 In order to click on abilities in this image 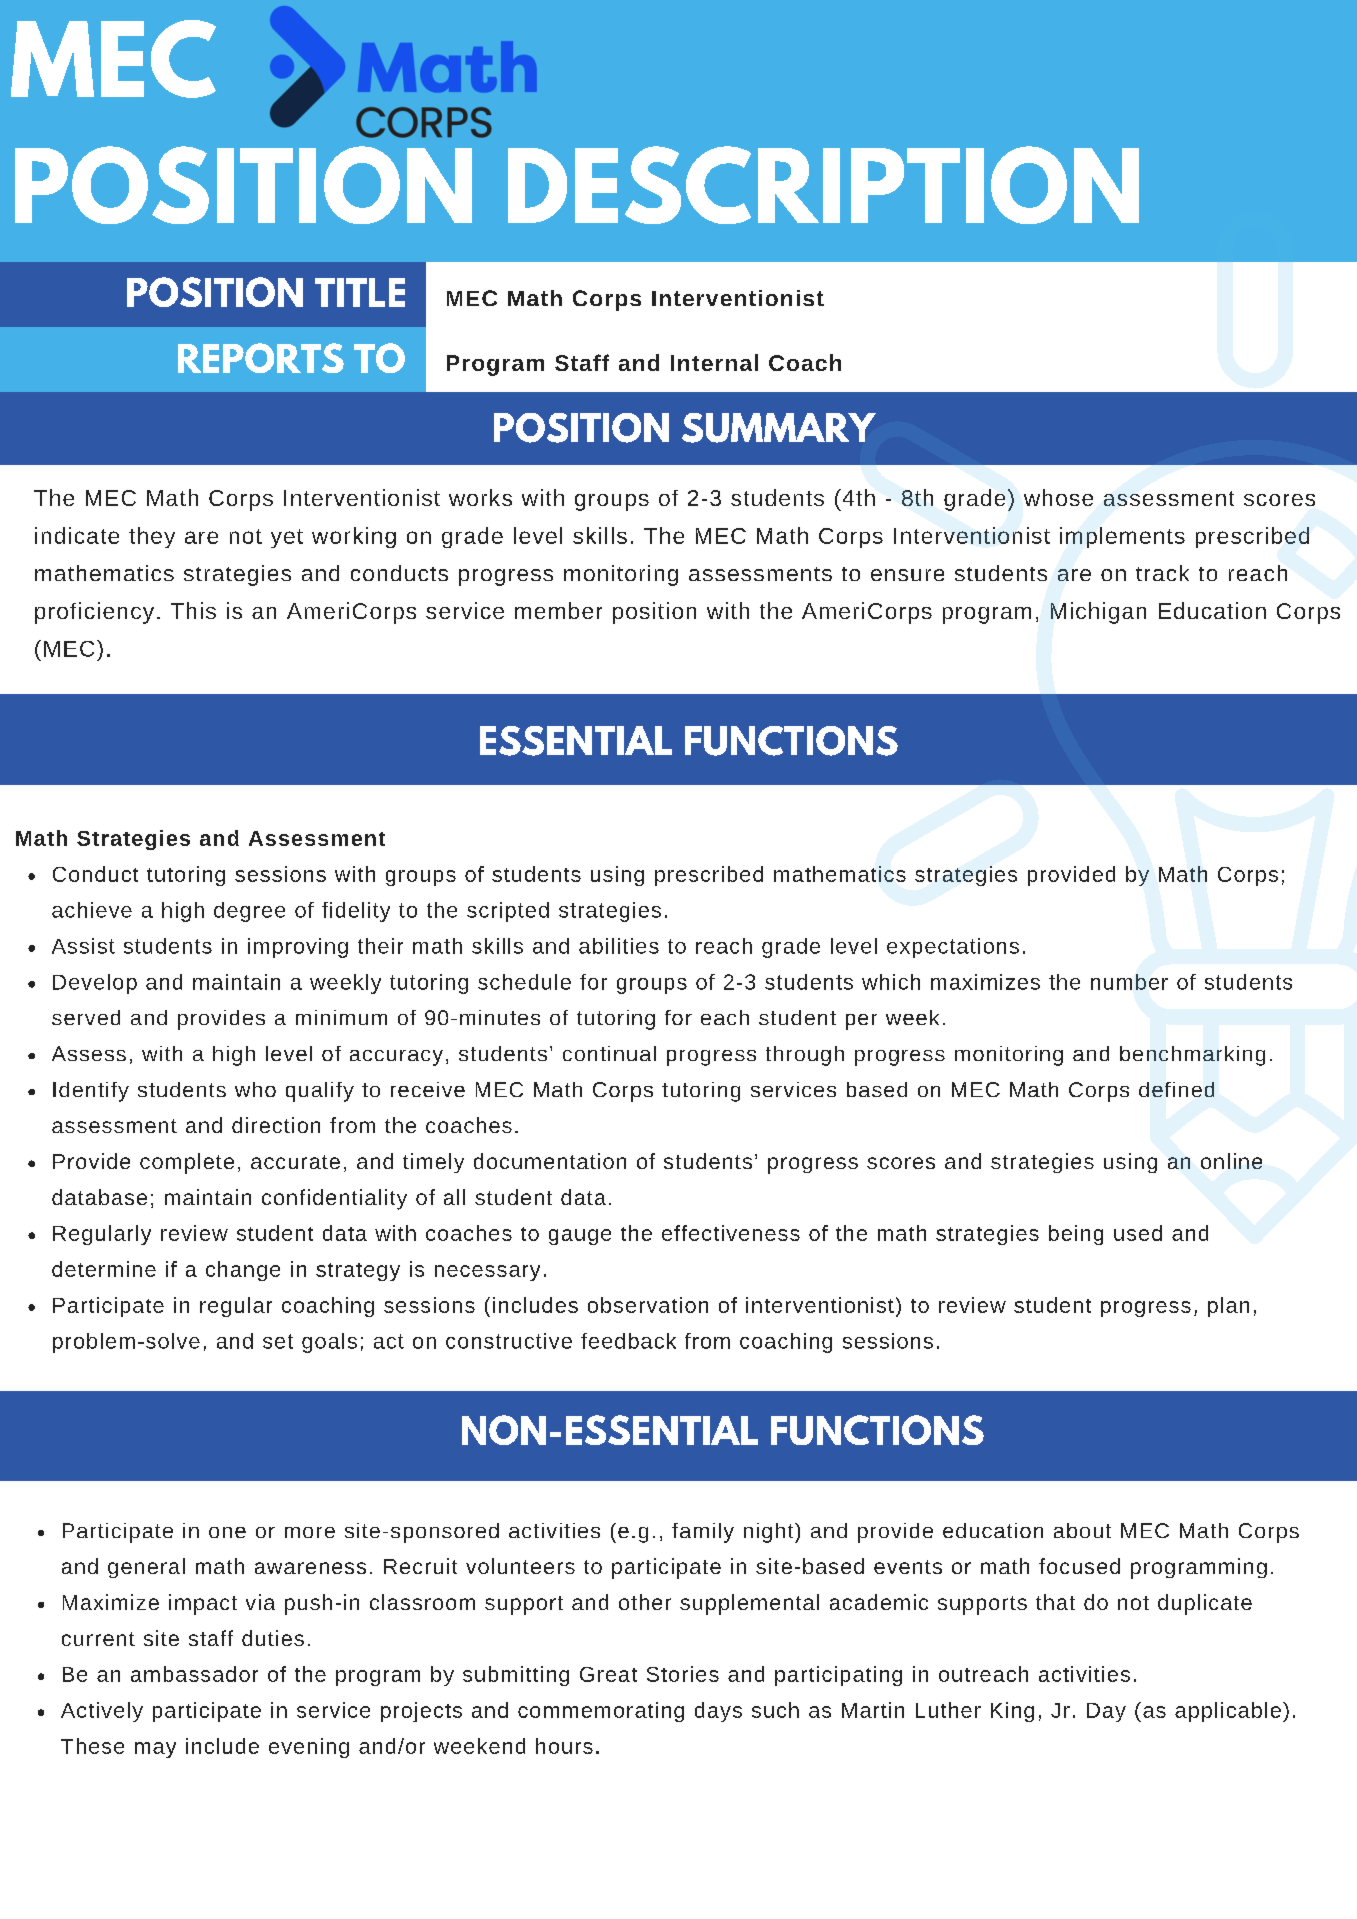, I will do `click(619, 946)`.
